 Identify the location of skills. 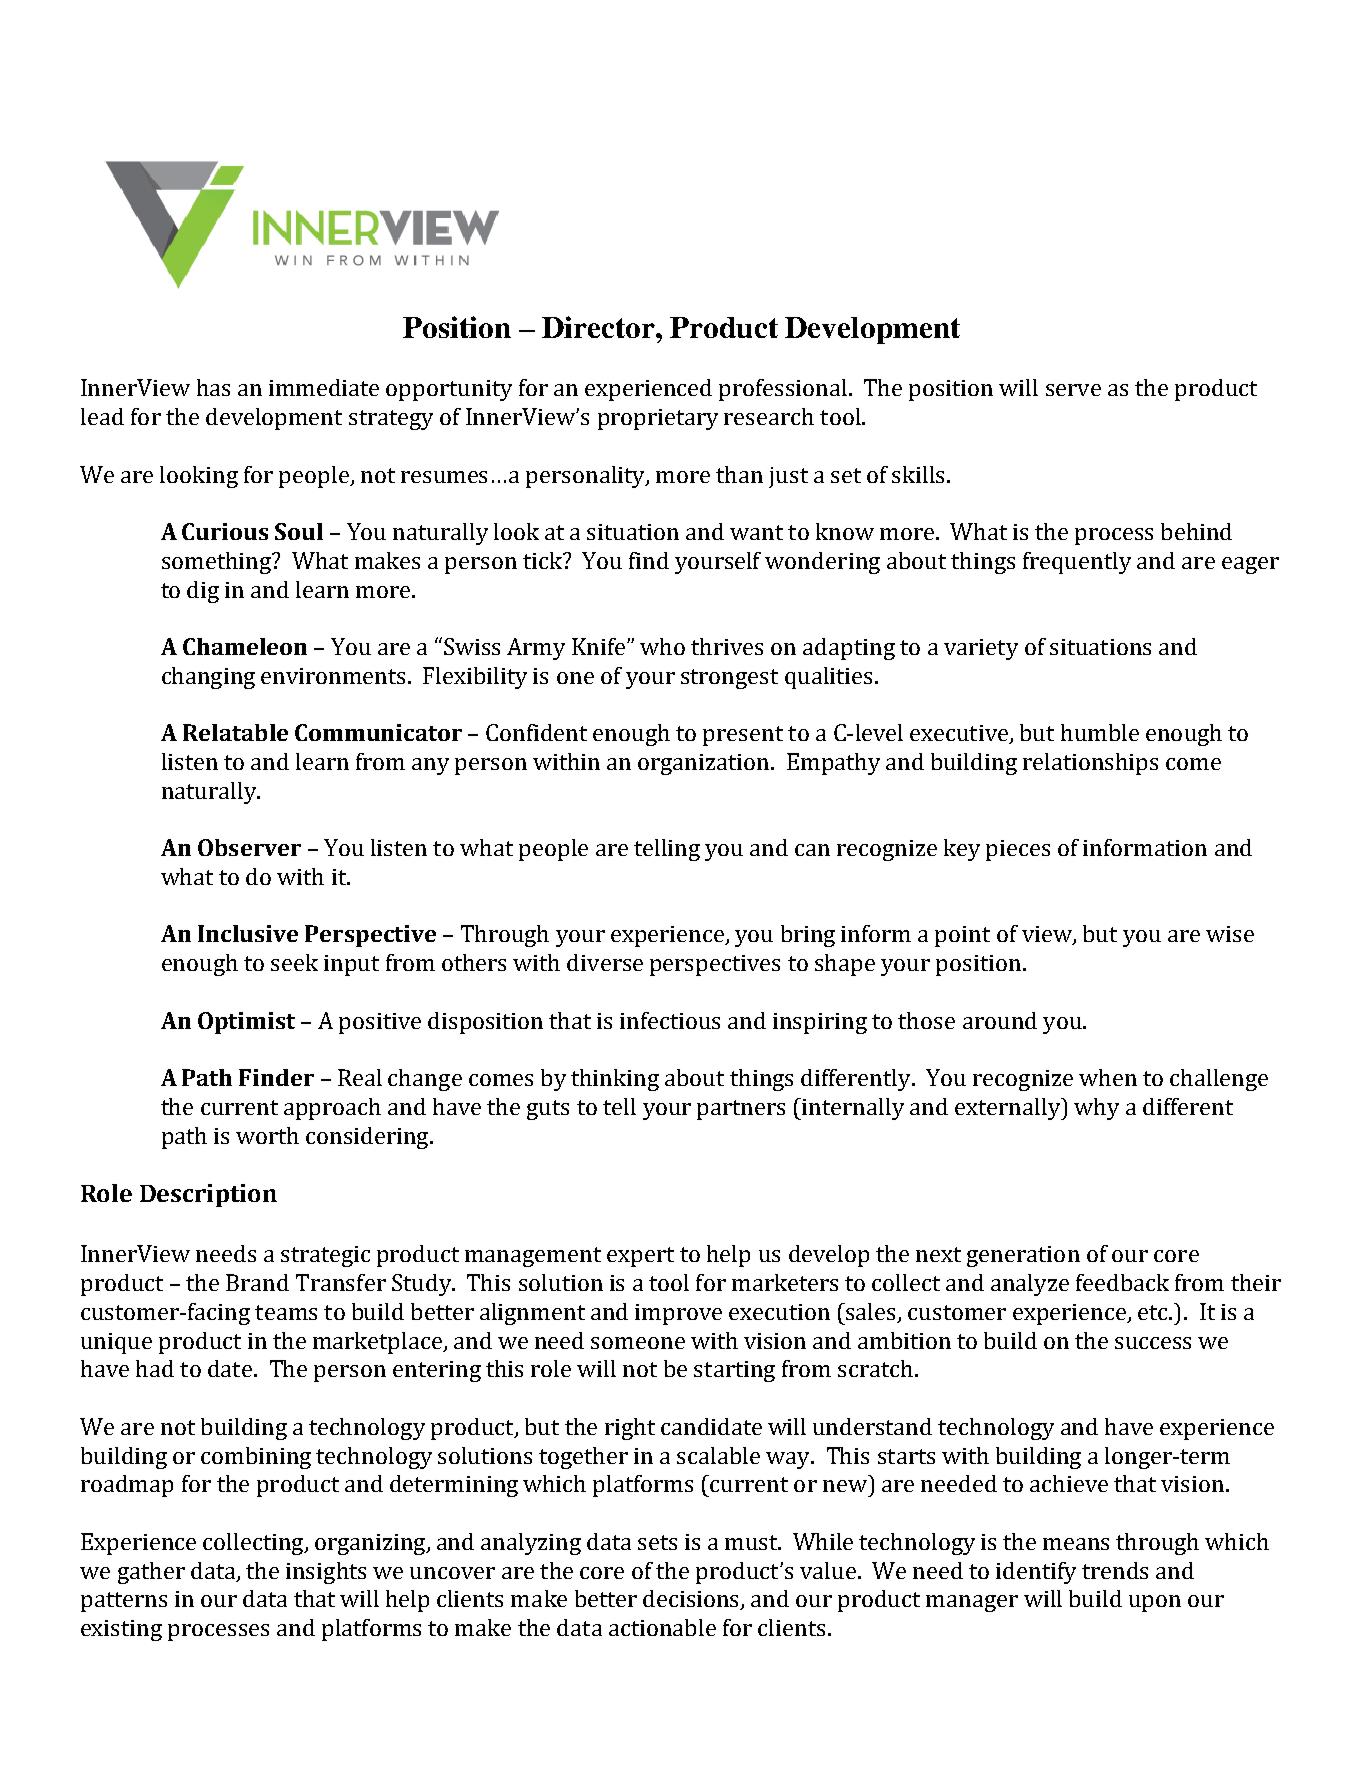
(920, 474).
